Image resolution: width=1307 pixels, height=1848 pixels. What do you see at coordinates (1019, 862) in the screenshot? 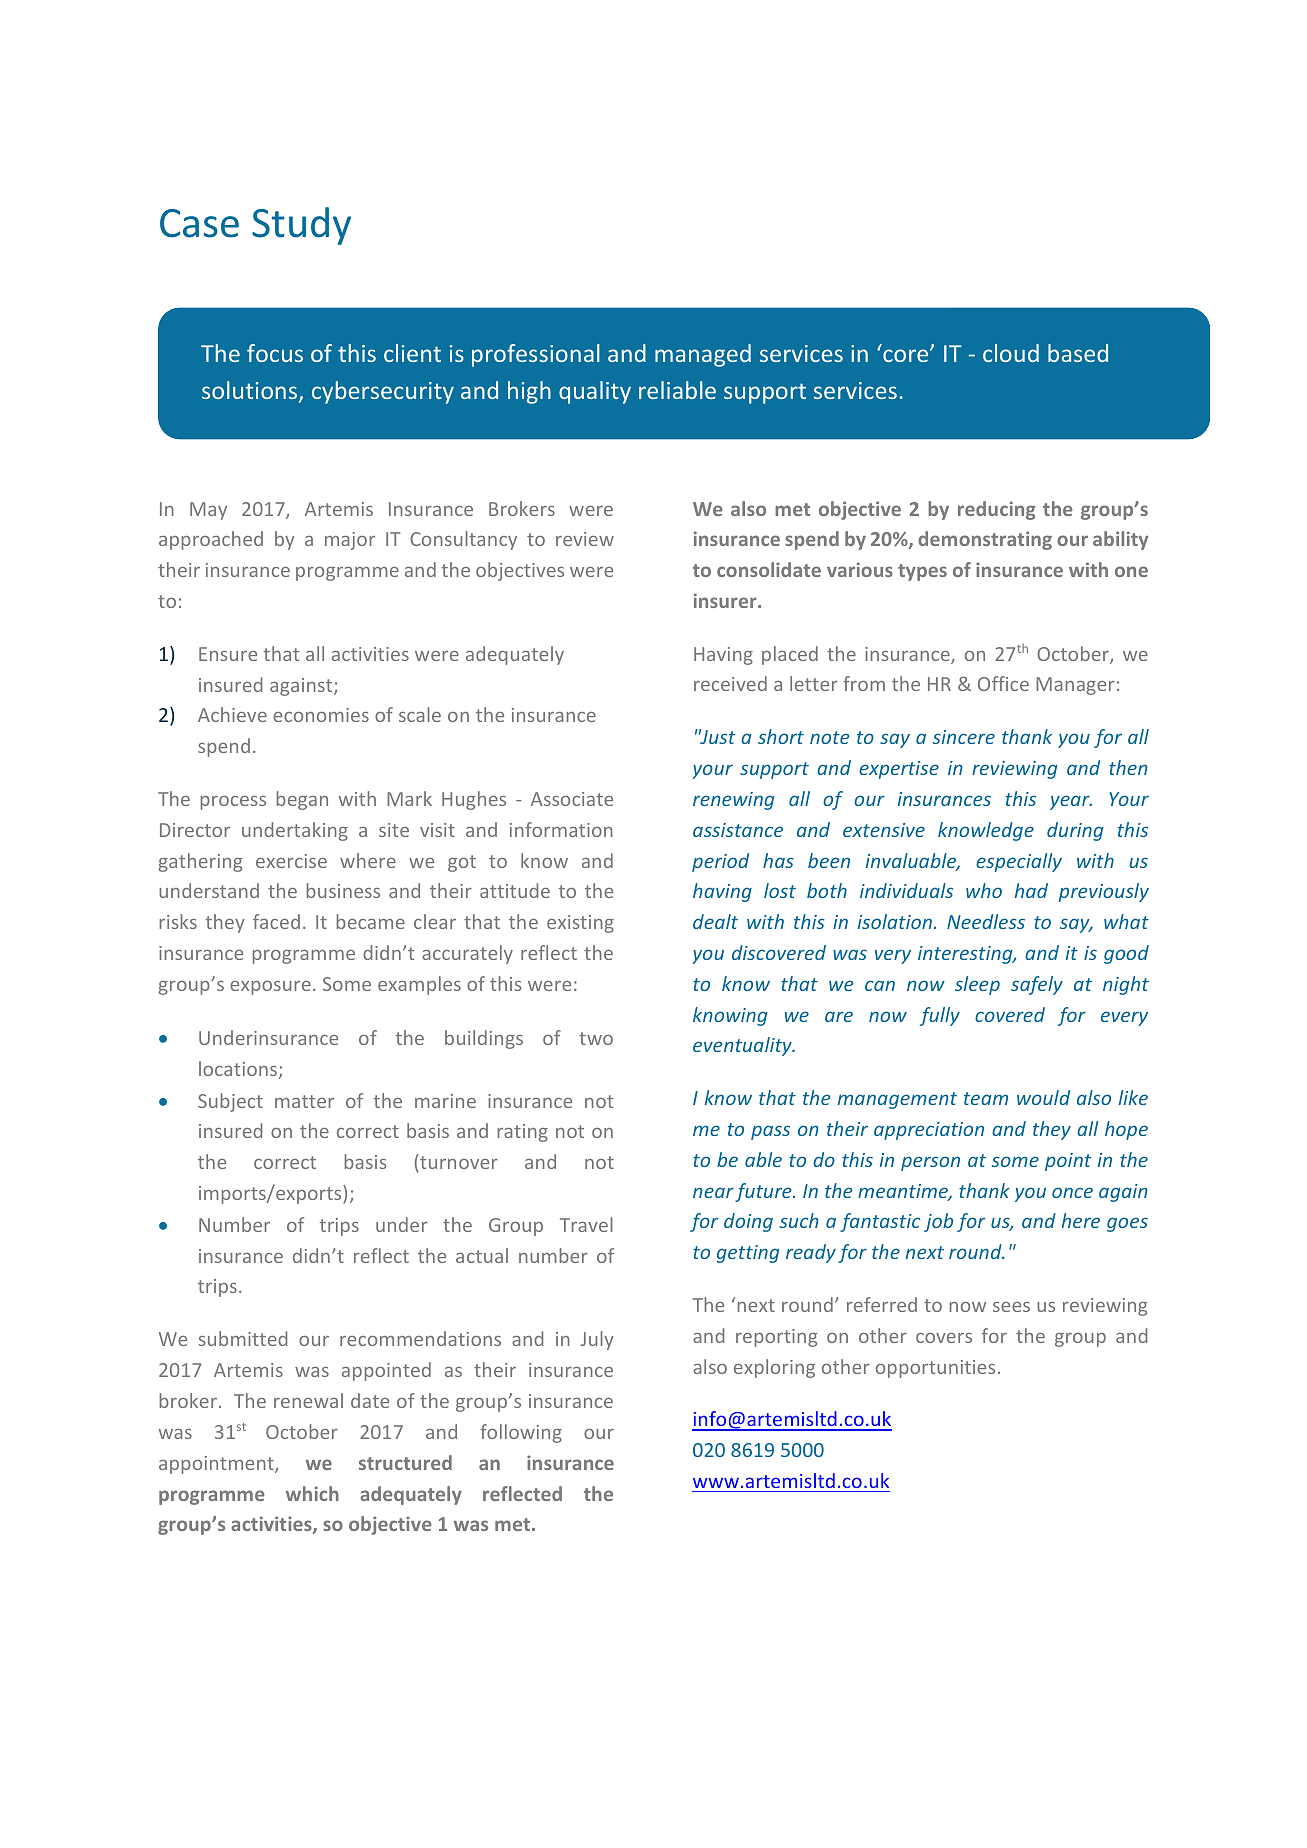
I see `especially` at bounding box center [1019, 862].
